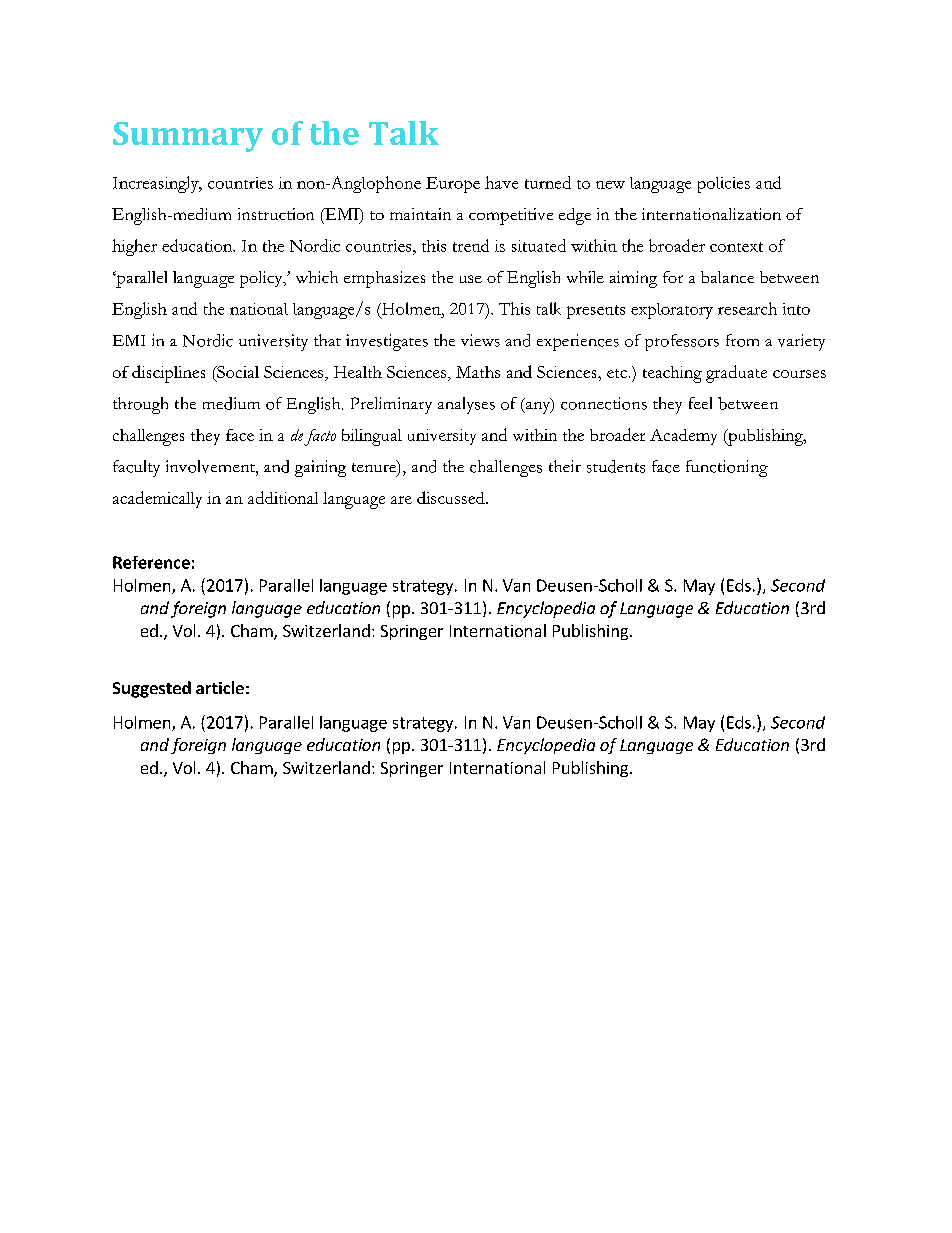 This screenshot has width=952, height=1233. I want to click on analyses, so click(466, 405).
